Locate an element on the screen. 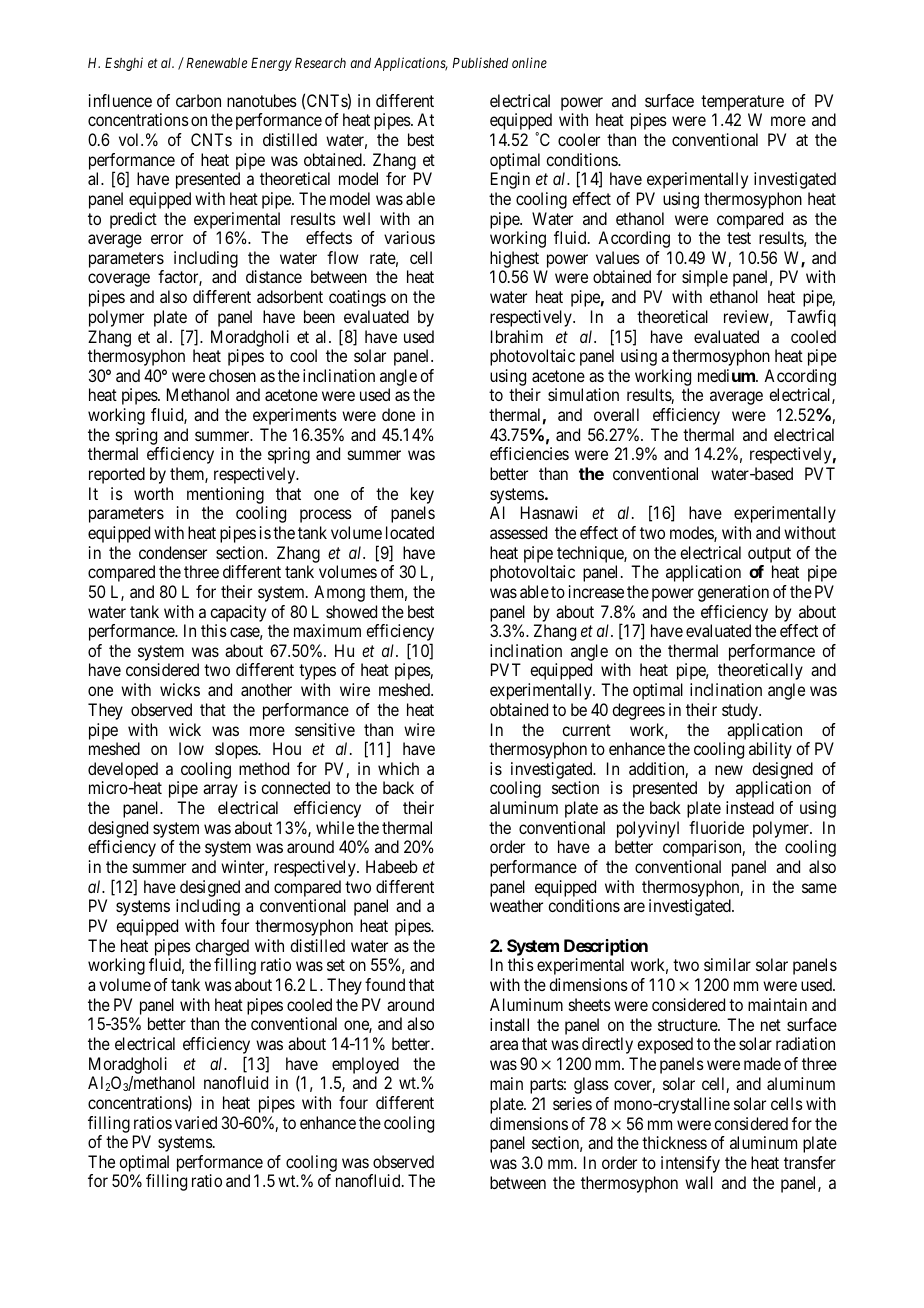 The height and width of the screenshot is (1308, 924). series is located at coordinates (572, 1103).
